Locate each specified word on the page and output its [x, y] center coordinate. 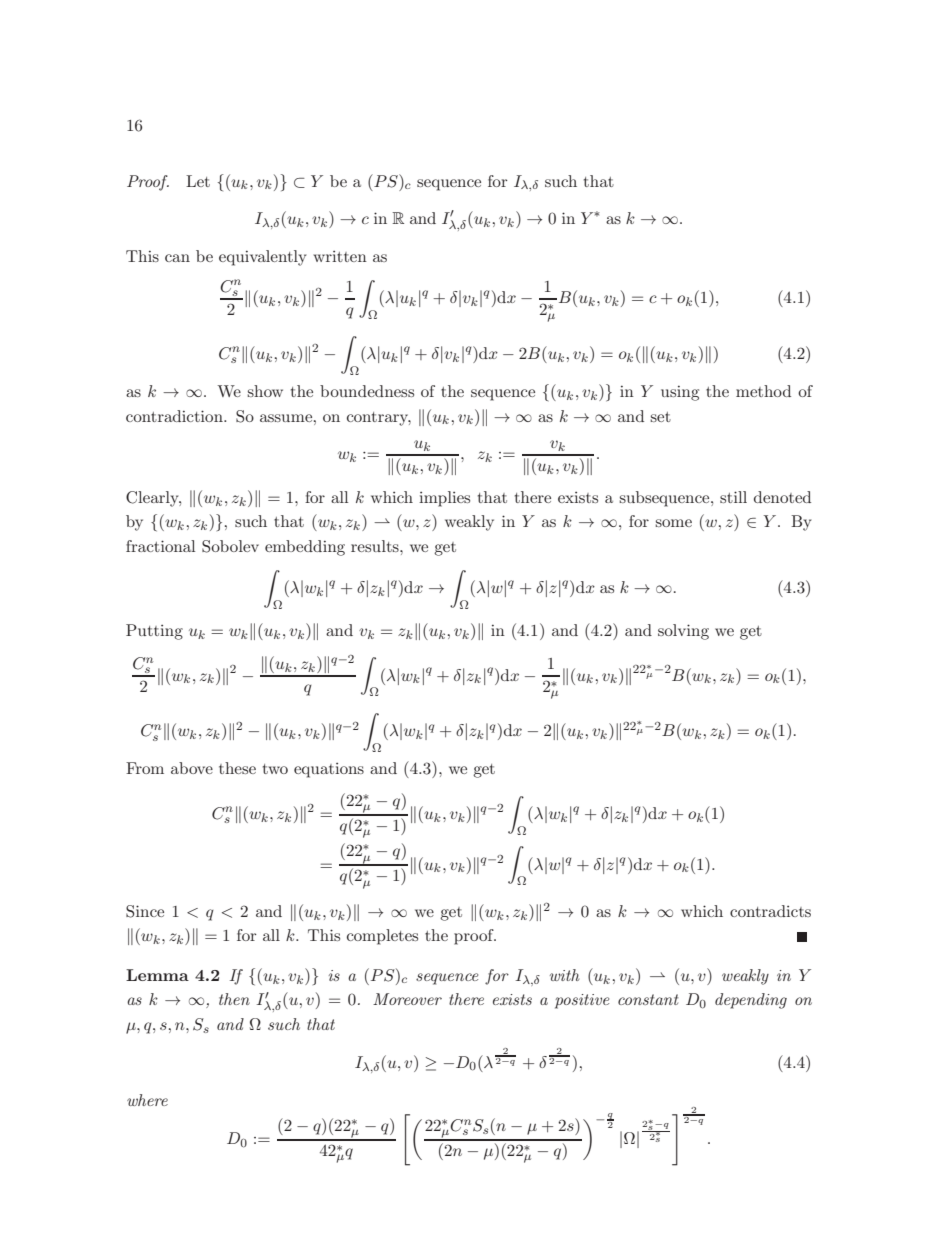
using [680, 393]
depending [751, 1001]
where [147, 1100]
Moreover [407, 999]
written [340, 256]
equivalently [262, 258]
